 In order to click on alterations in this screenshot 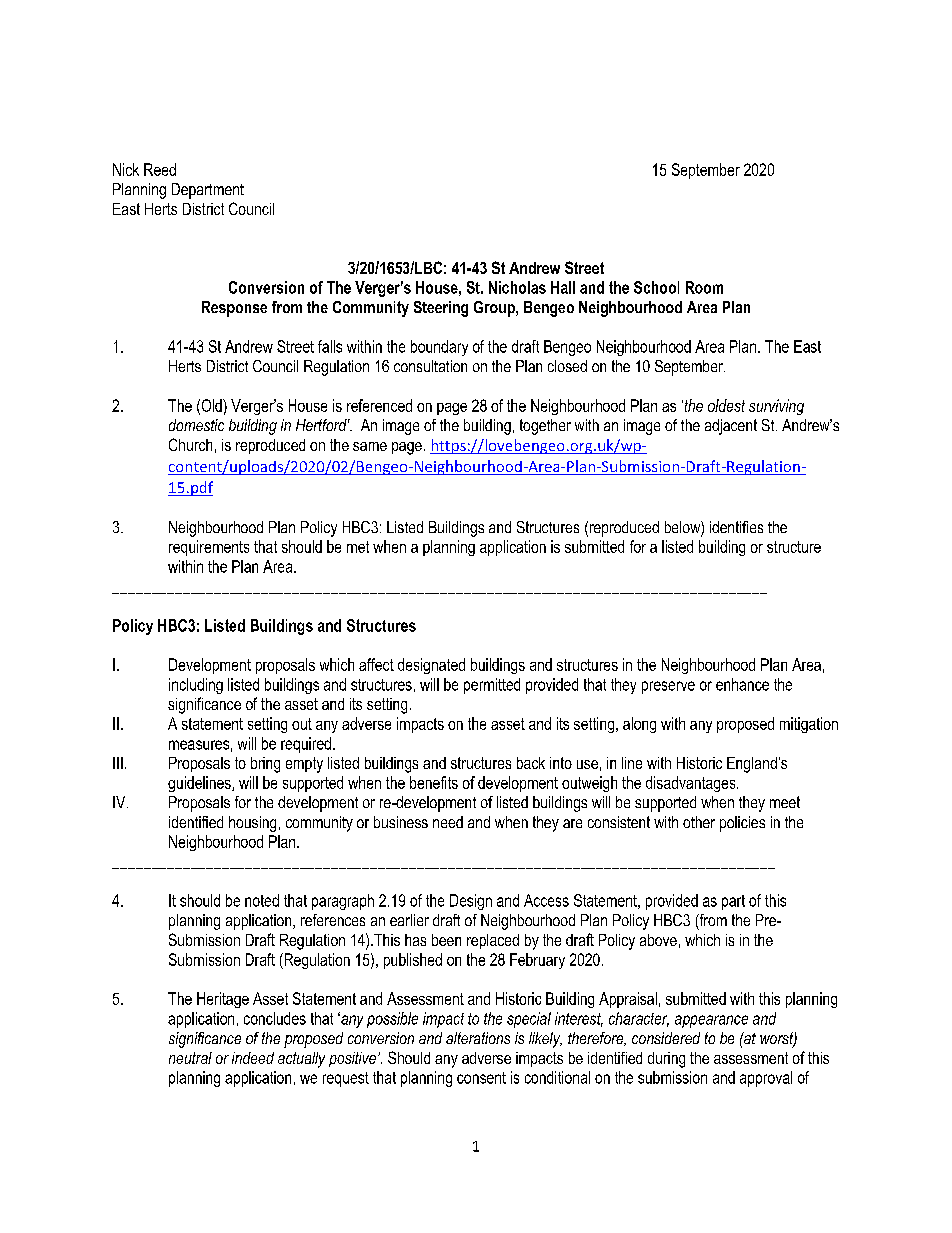, I will do `click(478, 1038)`.
